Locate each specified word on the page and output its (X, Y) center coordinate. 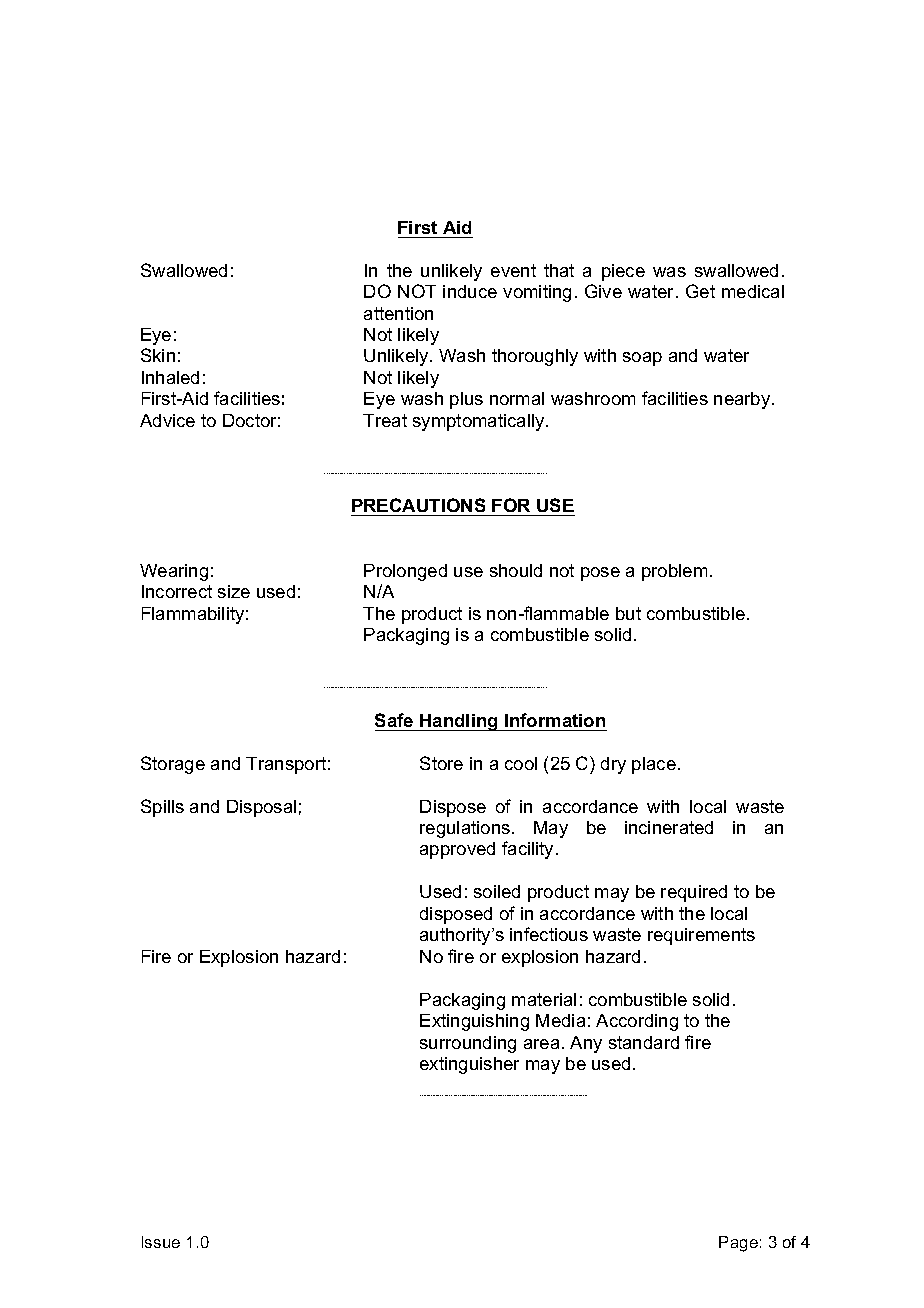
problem (674, 572)
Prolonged (405, 572)
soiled (497, 891)
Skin (158, 355)
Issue (161, 1242)
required (694, 893)
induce (470, 291)
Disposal (261, 808)
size (234, 591)
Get (700, 291)
